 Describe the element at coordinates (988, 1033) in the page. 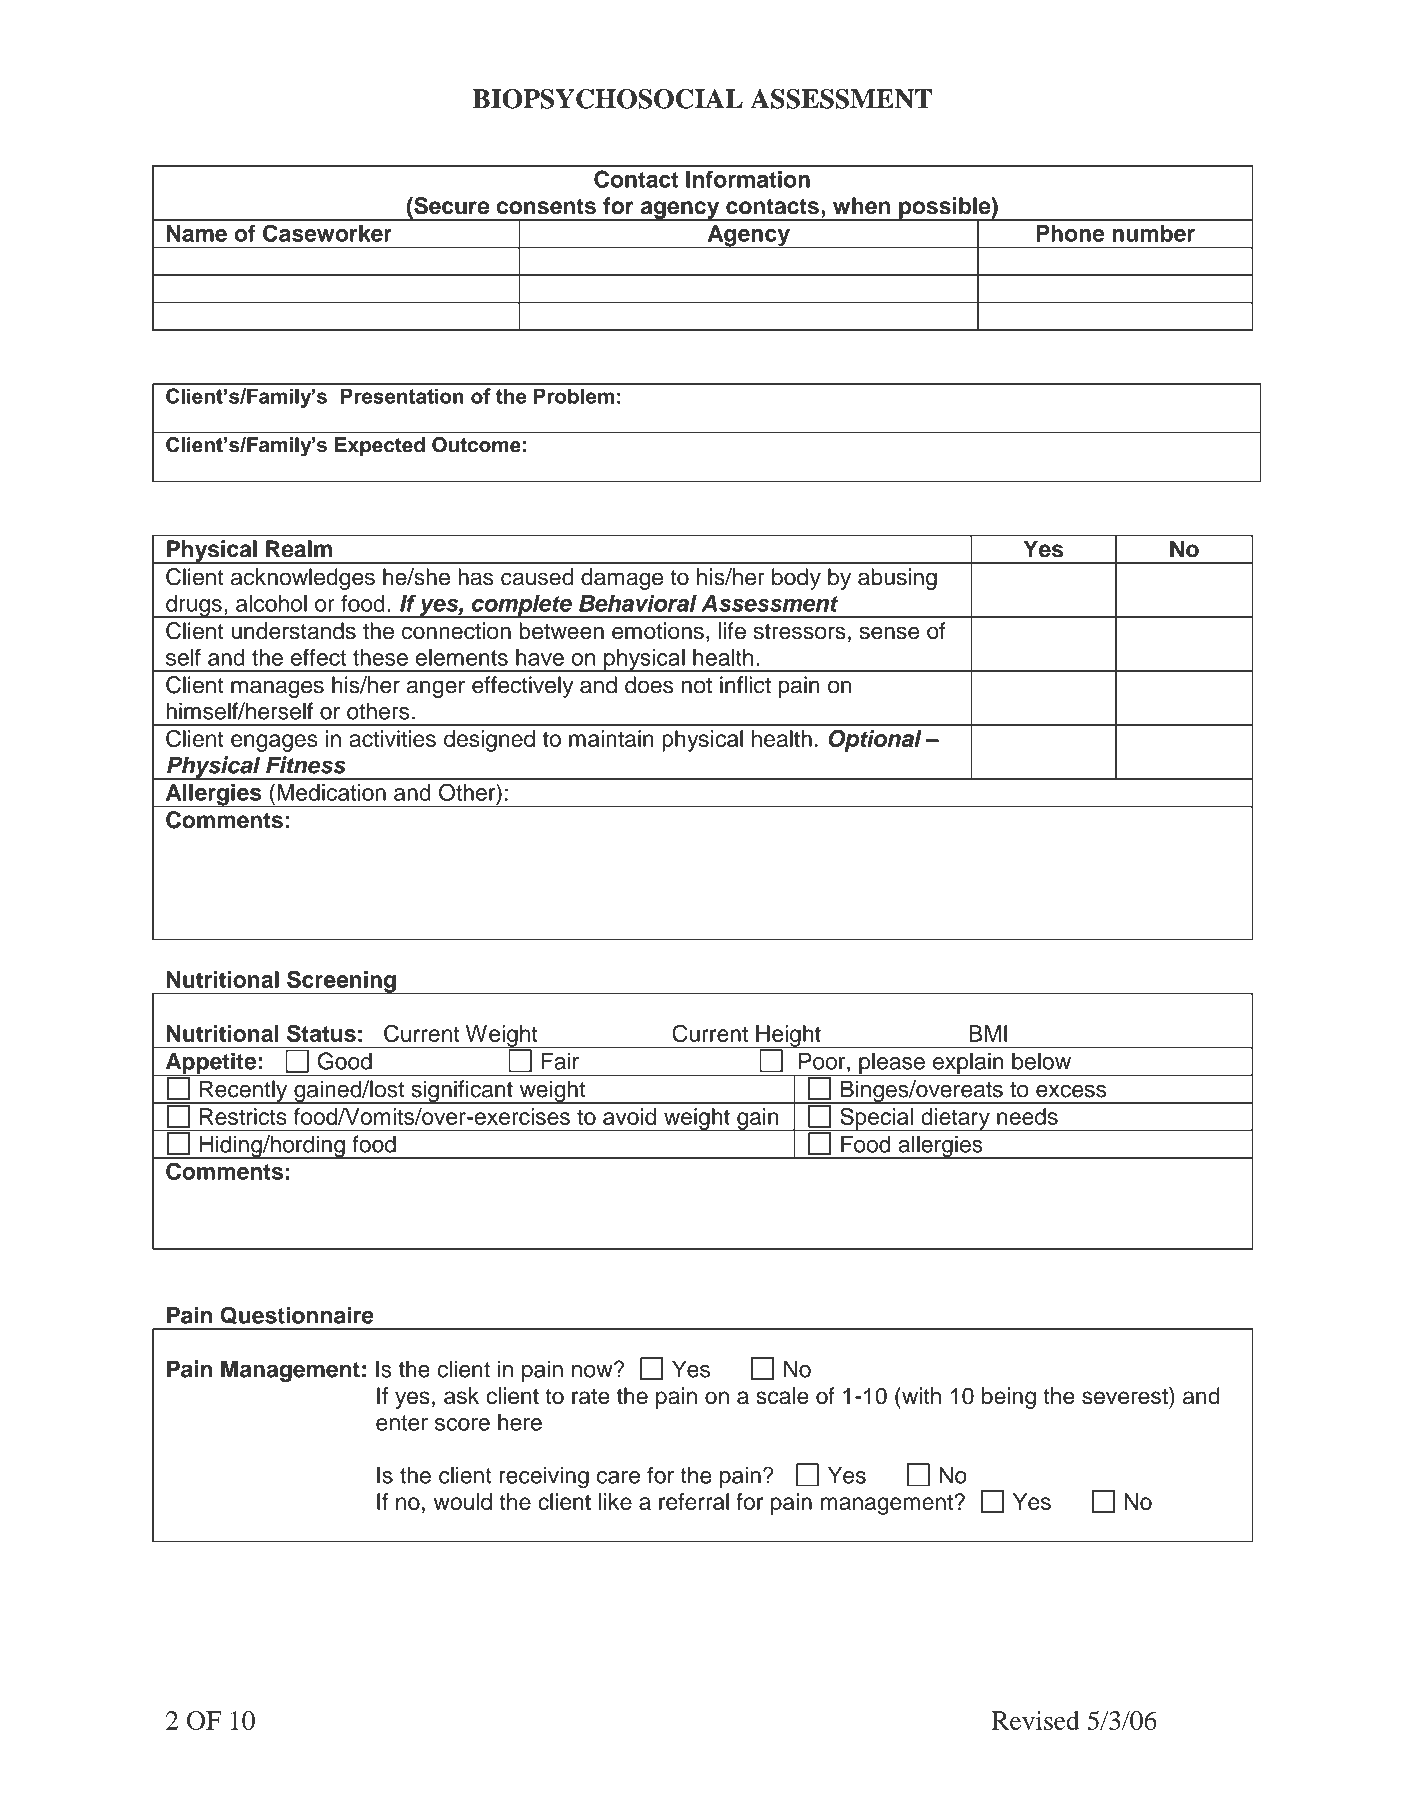

I see `BMI` at that location.
